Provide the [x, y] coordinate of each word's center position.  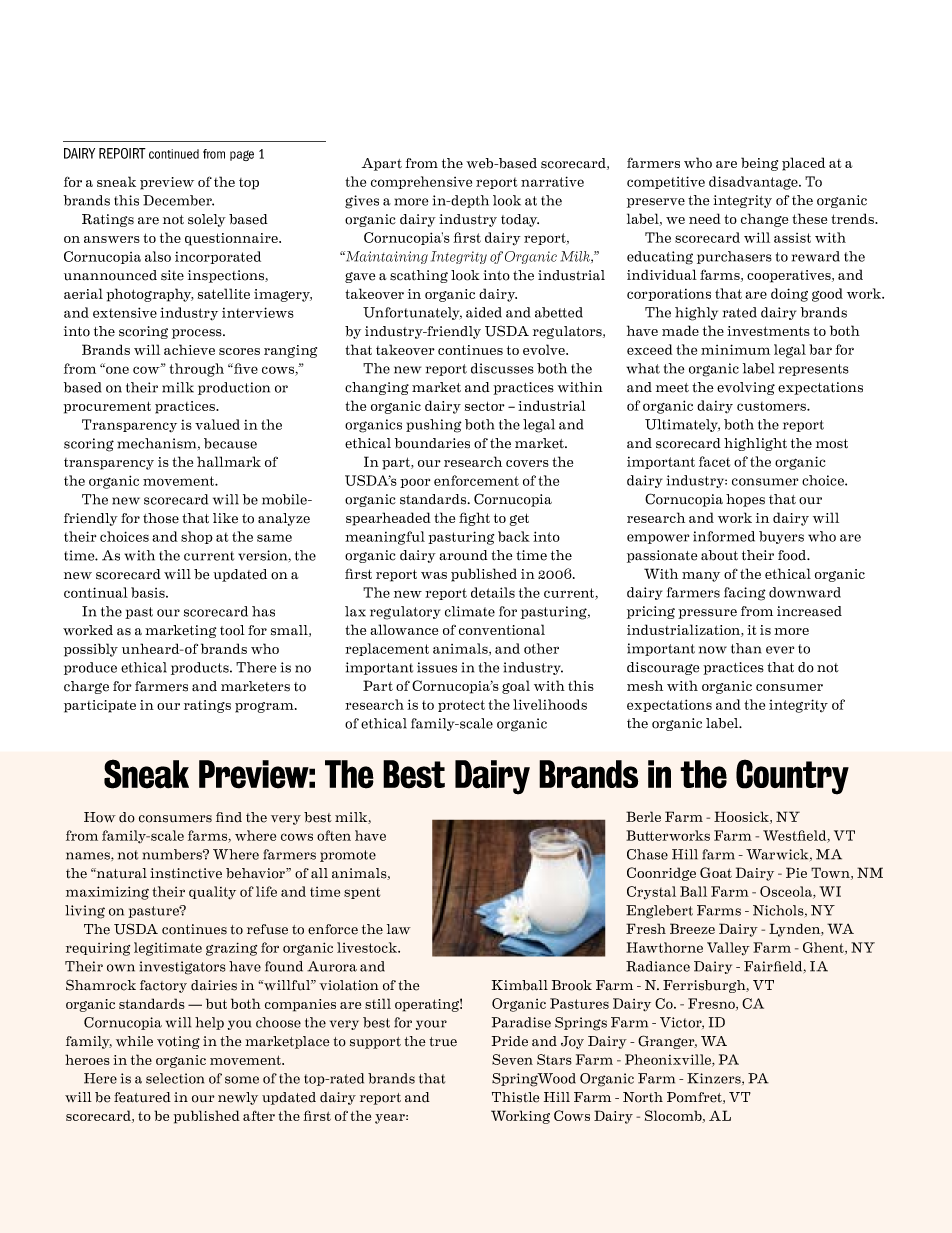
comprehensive [421, 182]
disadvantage [754, 183]
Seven [512, 1059]
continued [174, 154]
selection [175, 1078]
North [643, 1097]
